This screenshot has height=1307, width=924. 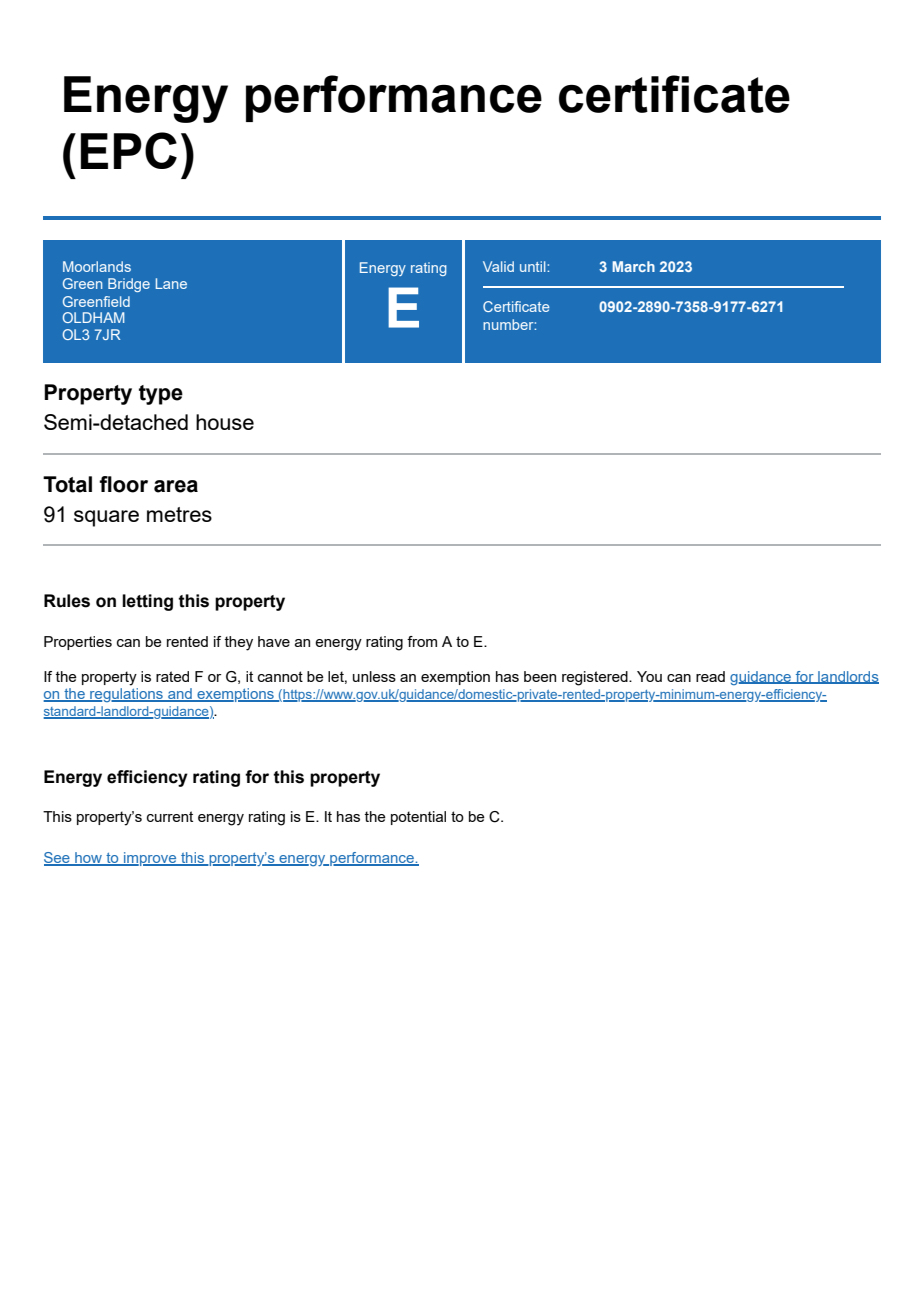 I want to click on potential, so click(x=418, y=818).
